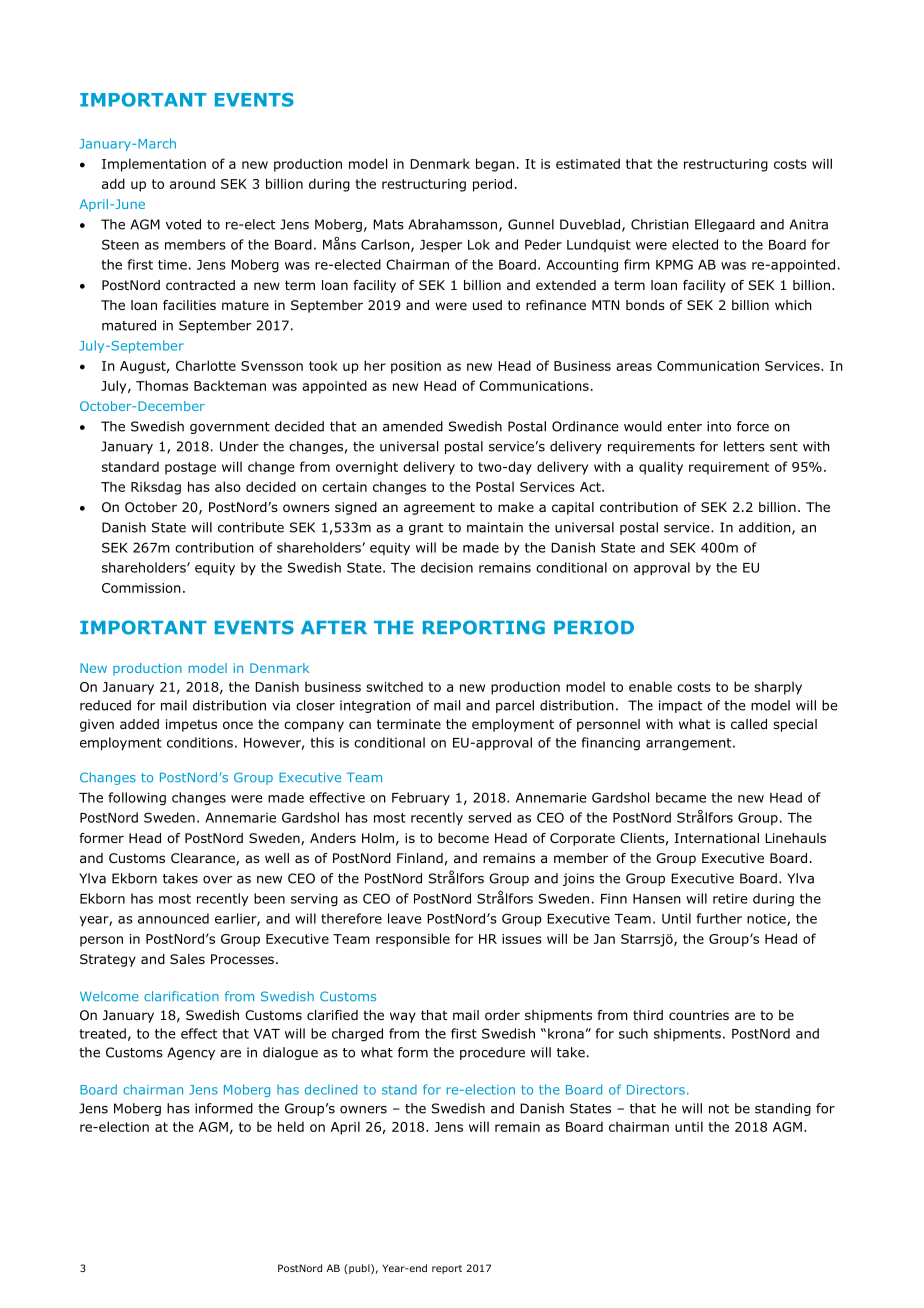 The width and height of the page is (924, 1308). What do you see at coordinates (162, 385) in the page?
I see `Thomas` at bounding box center [162, 385].
